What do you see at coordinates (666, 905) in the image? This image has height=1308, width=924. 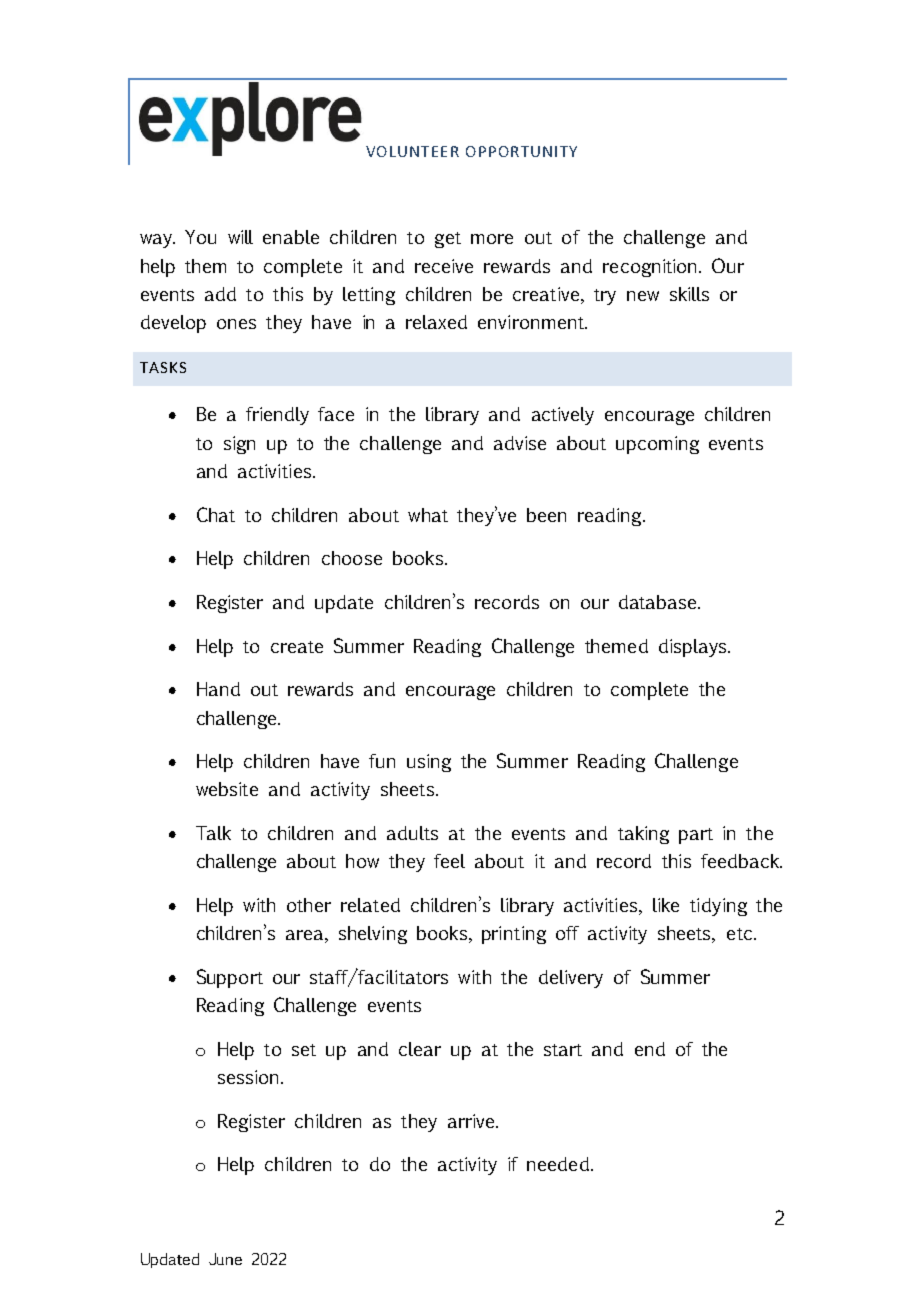 I see `like` at bounding box center [666, 905].
